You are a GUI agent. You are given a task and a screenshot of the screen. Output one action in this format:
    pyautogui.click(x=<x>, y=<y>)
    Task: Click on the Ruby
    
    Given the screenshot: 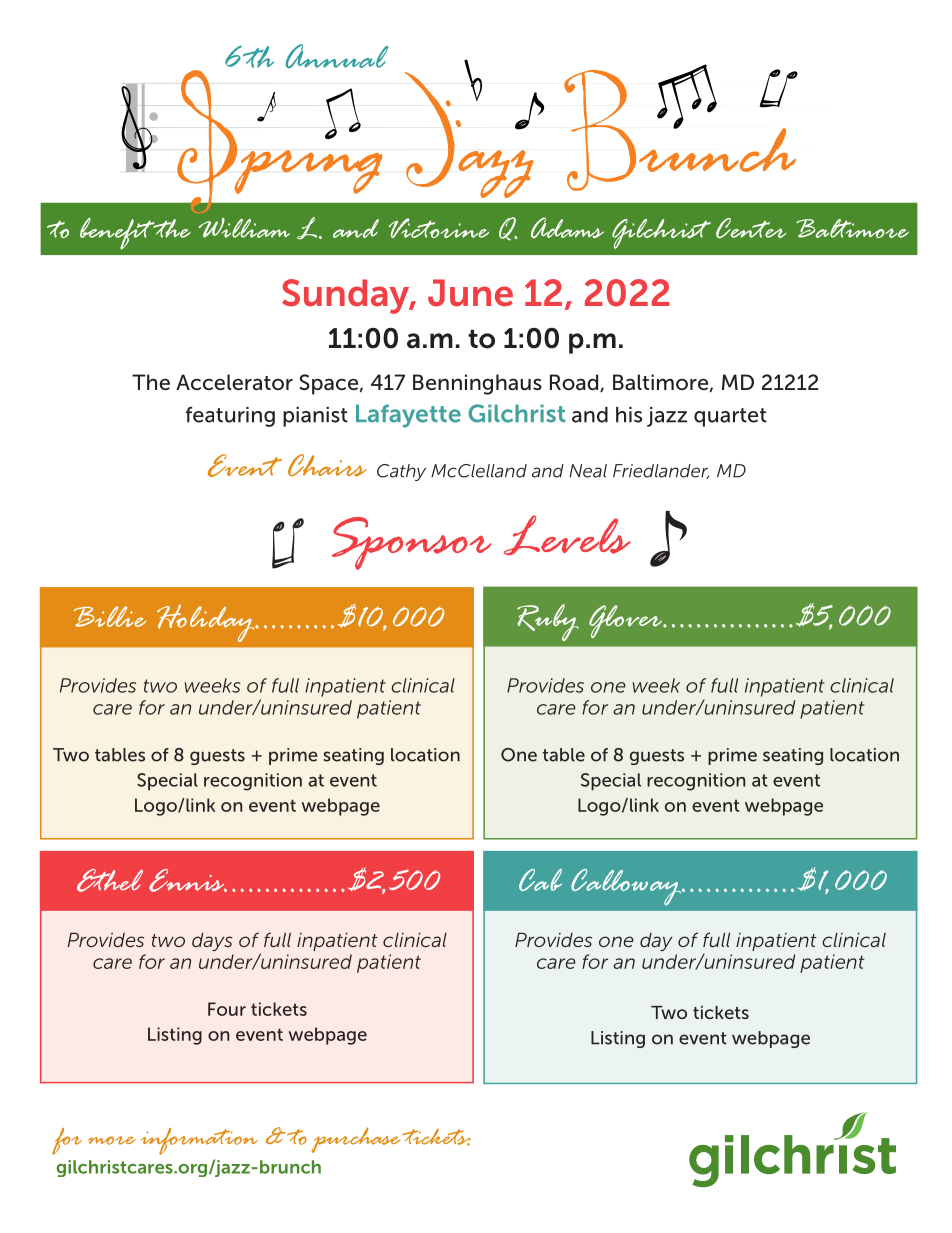 What is the action you would take?
    pyautogui.click(x=548, y=622)
